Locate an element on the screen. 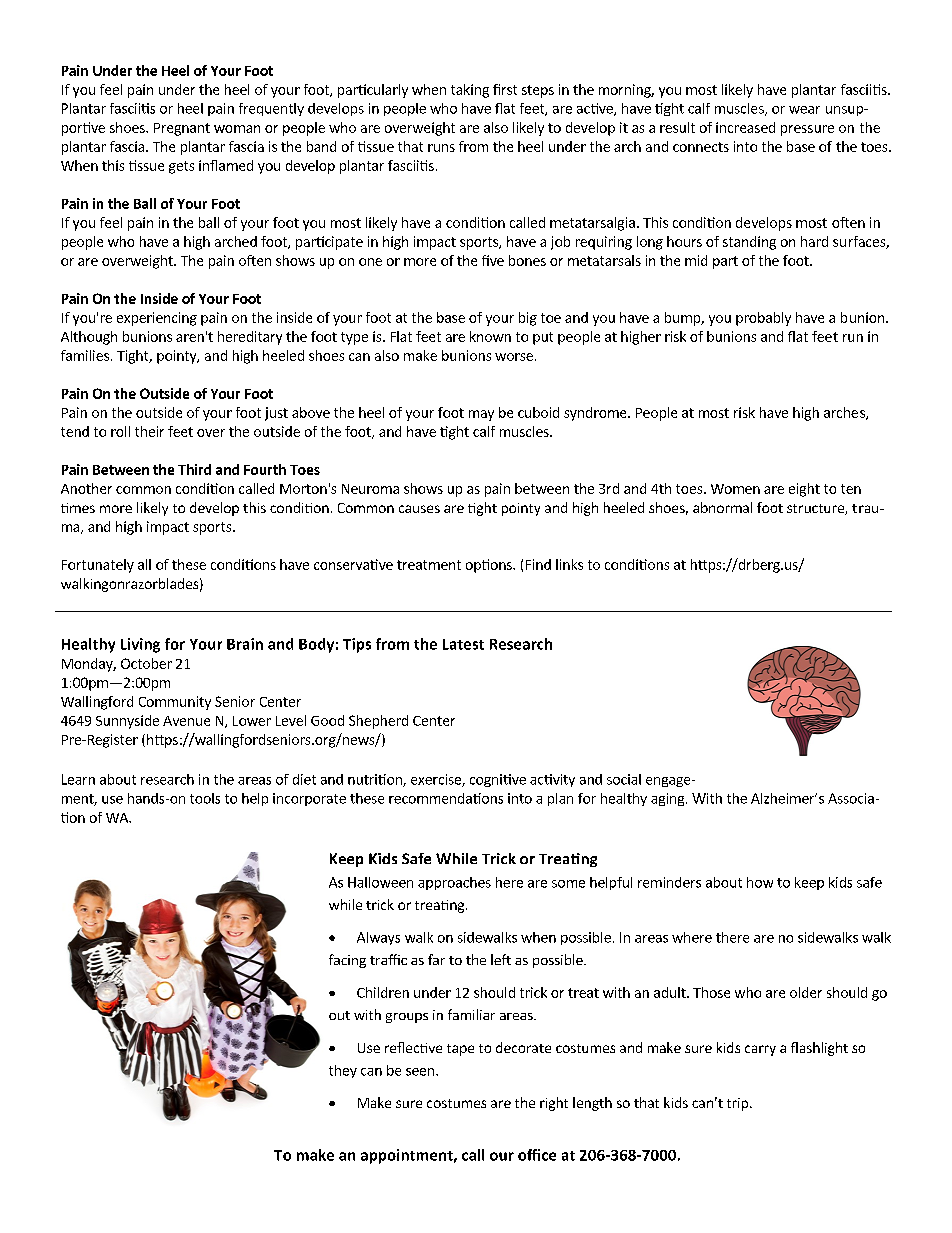  they is located at coordinates (343, 1071).
